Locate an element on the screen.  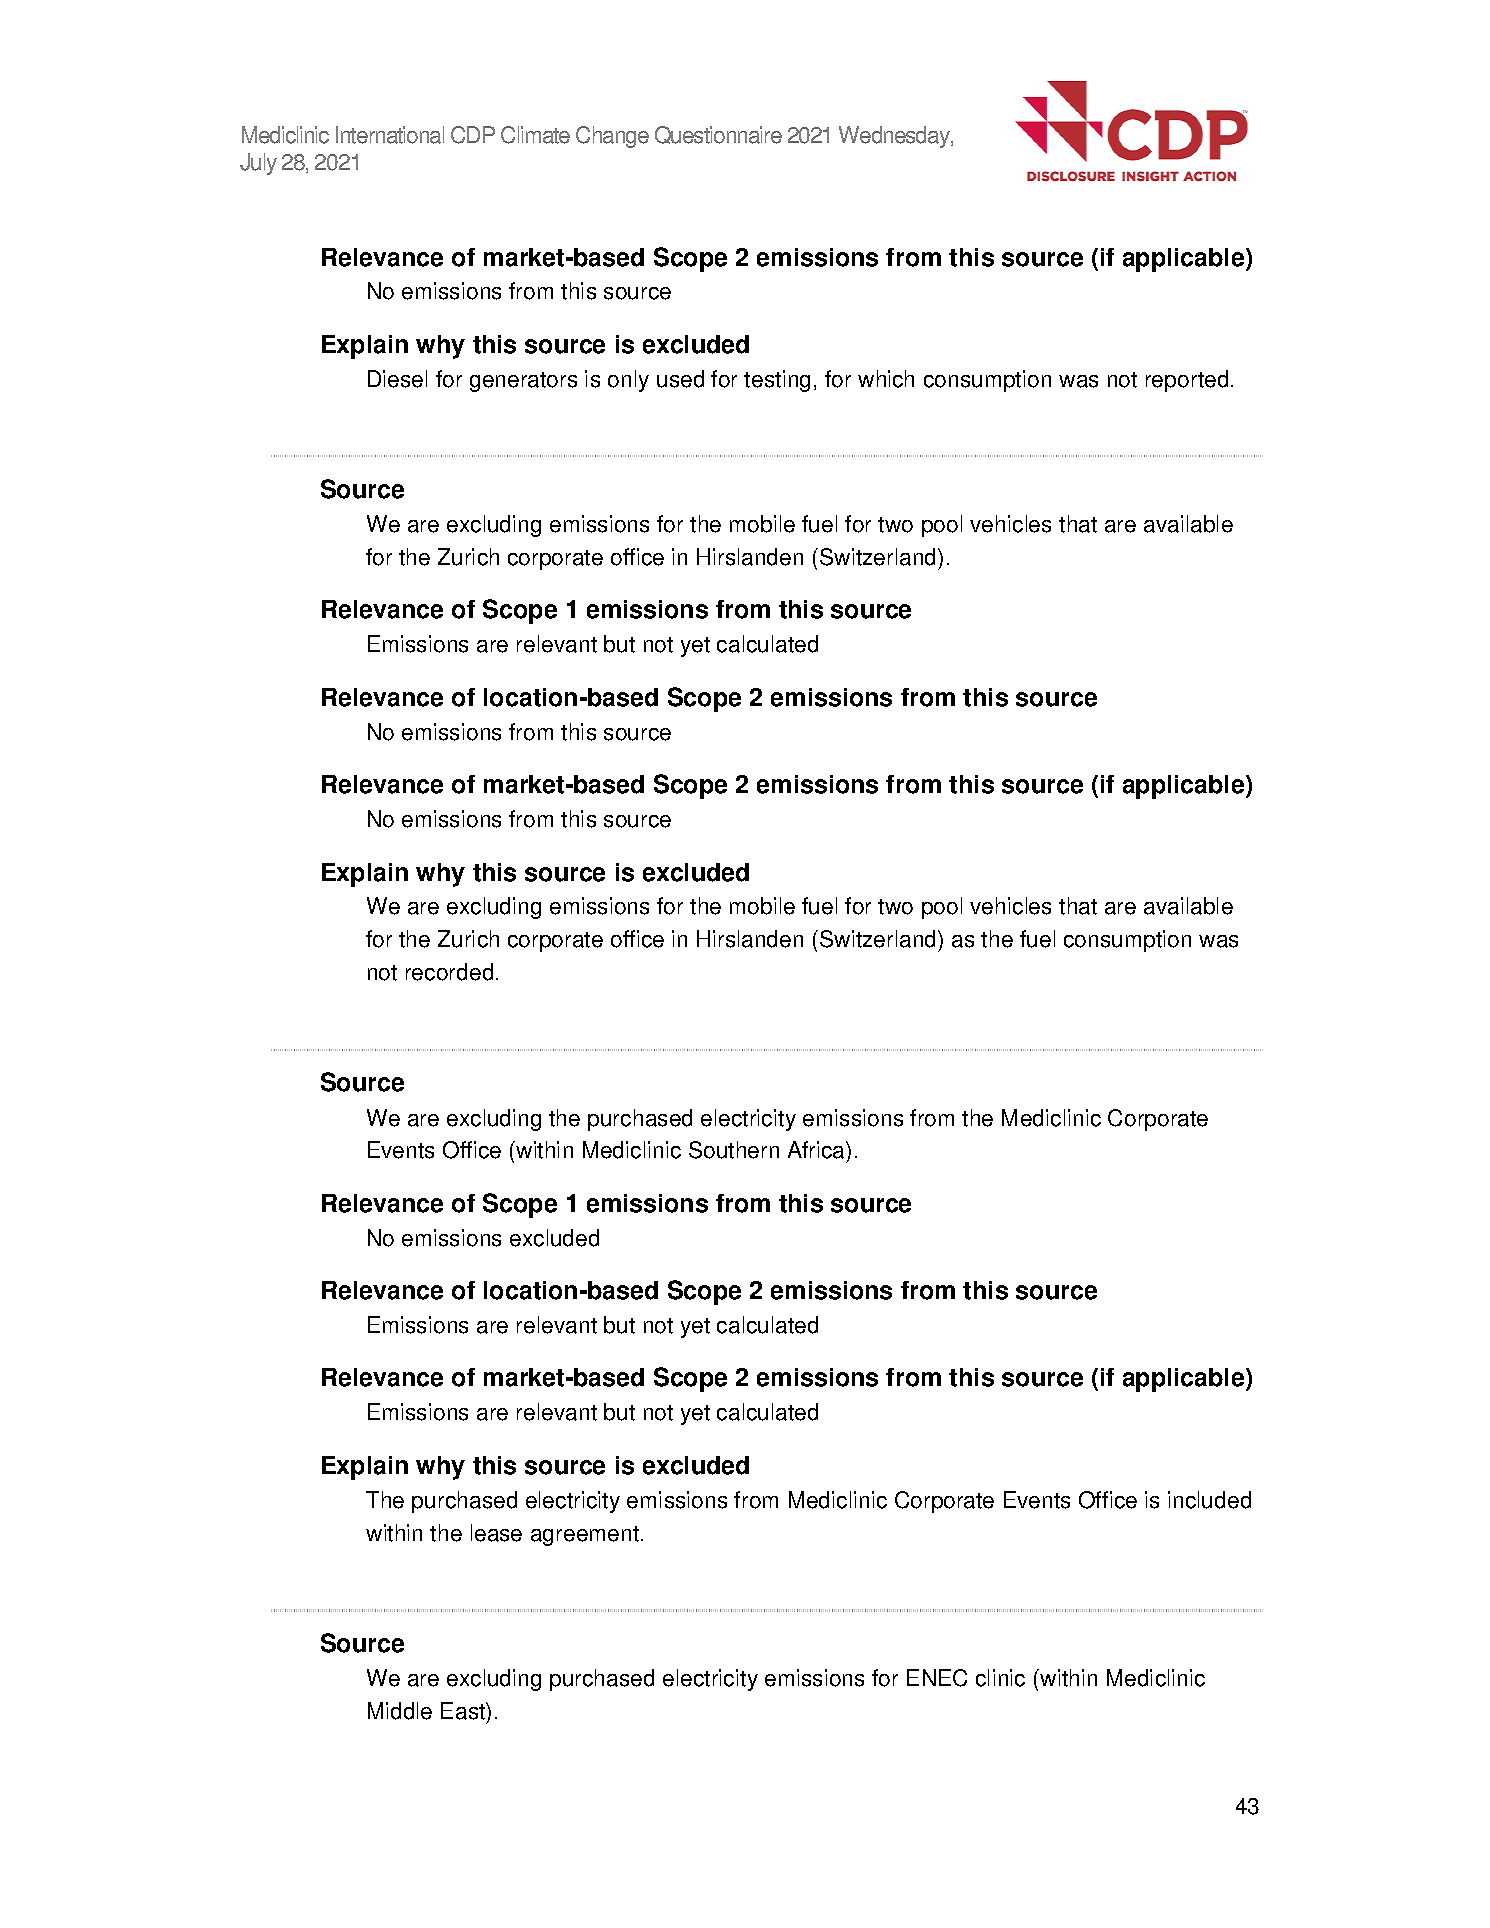
reported is located at coordinates (1187, 381).
